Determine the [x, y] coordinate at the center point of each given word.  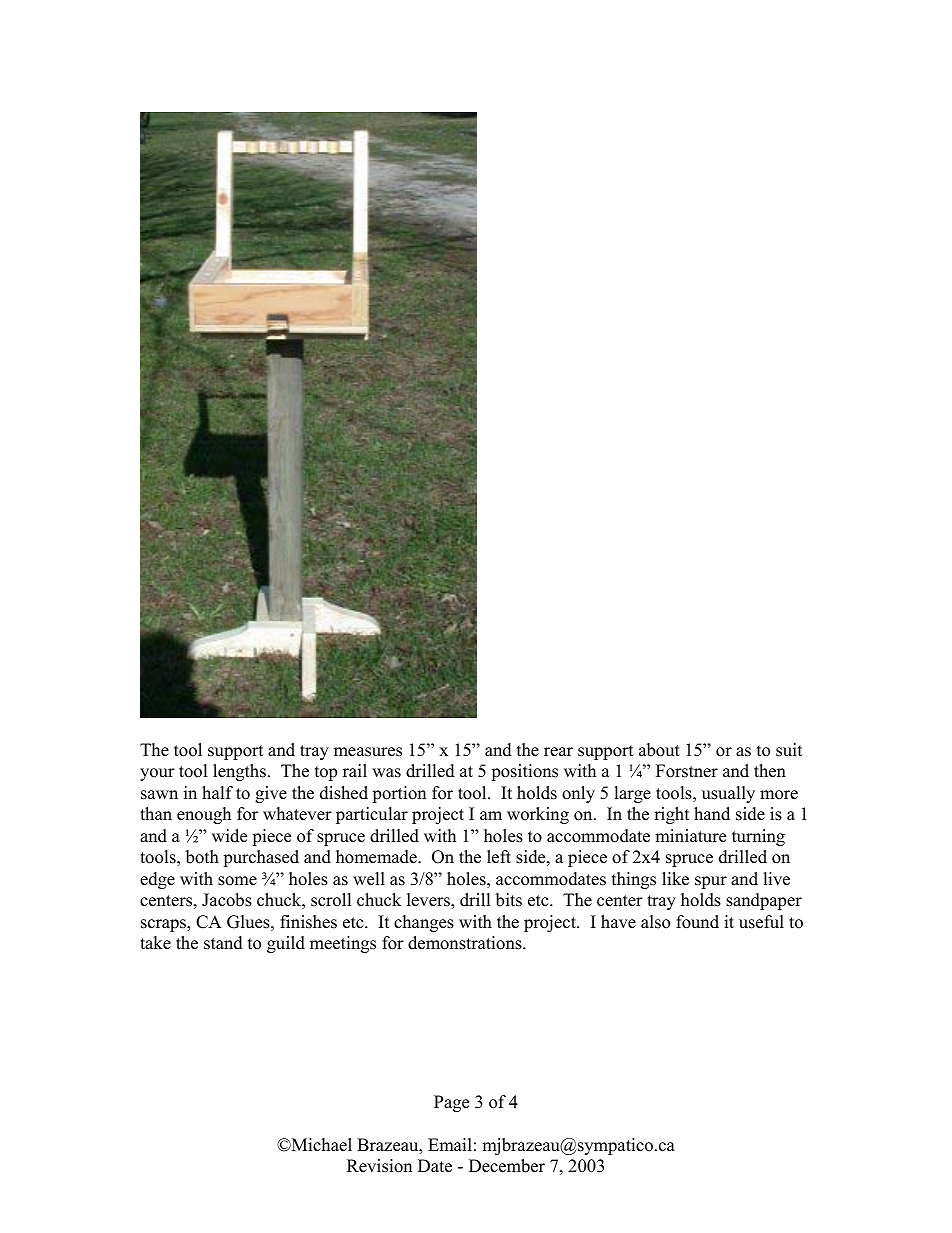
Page [451, 1103]
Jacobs [227, 900]
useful [761, 922]
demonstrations [466, 943]
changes [424, 923]
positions [524, 772]
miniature [690, 836]
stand [223, 943]
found [697, 922]
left [499, 857]
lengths [239, 772]
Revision [379, 1166]
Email [450, 1144]
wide [229, 836]
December [507, 1166]
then [770, 771]
